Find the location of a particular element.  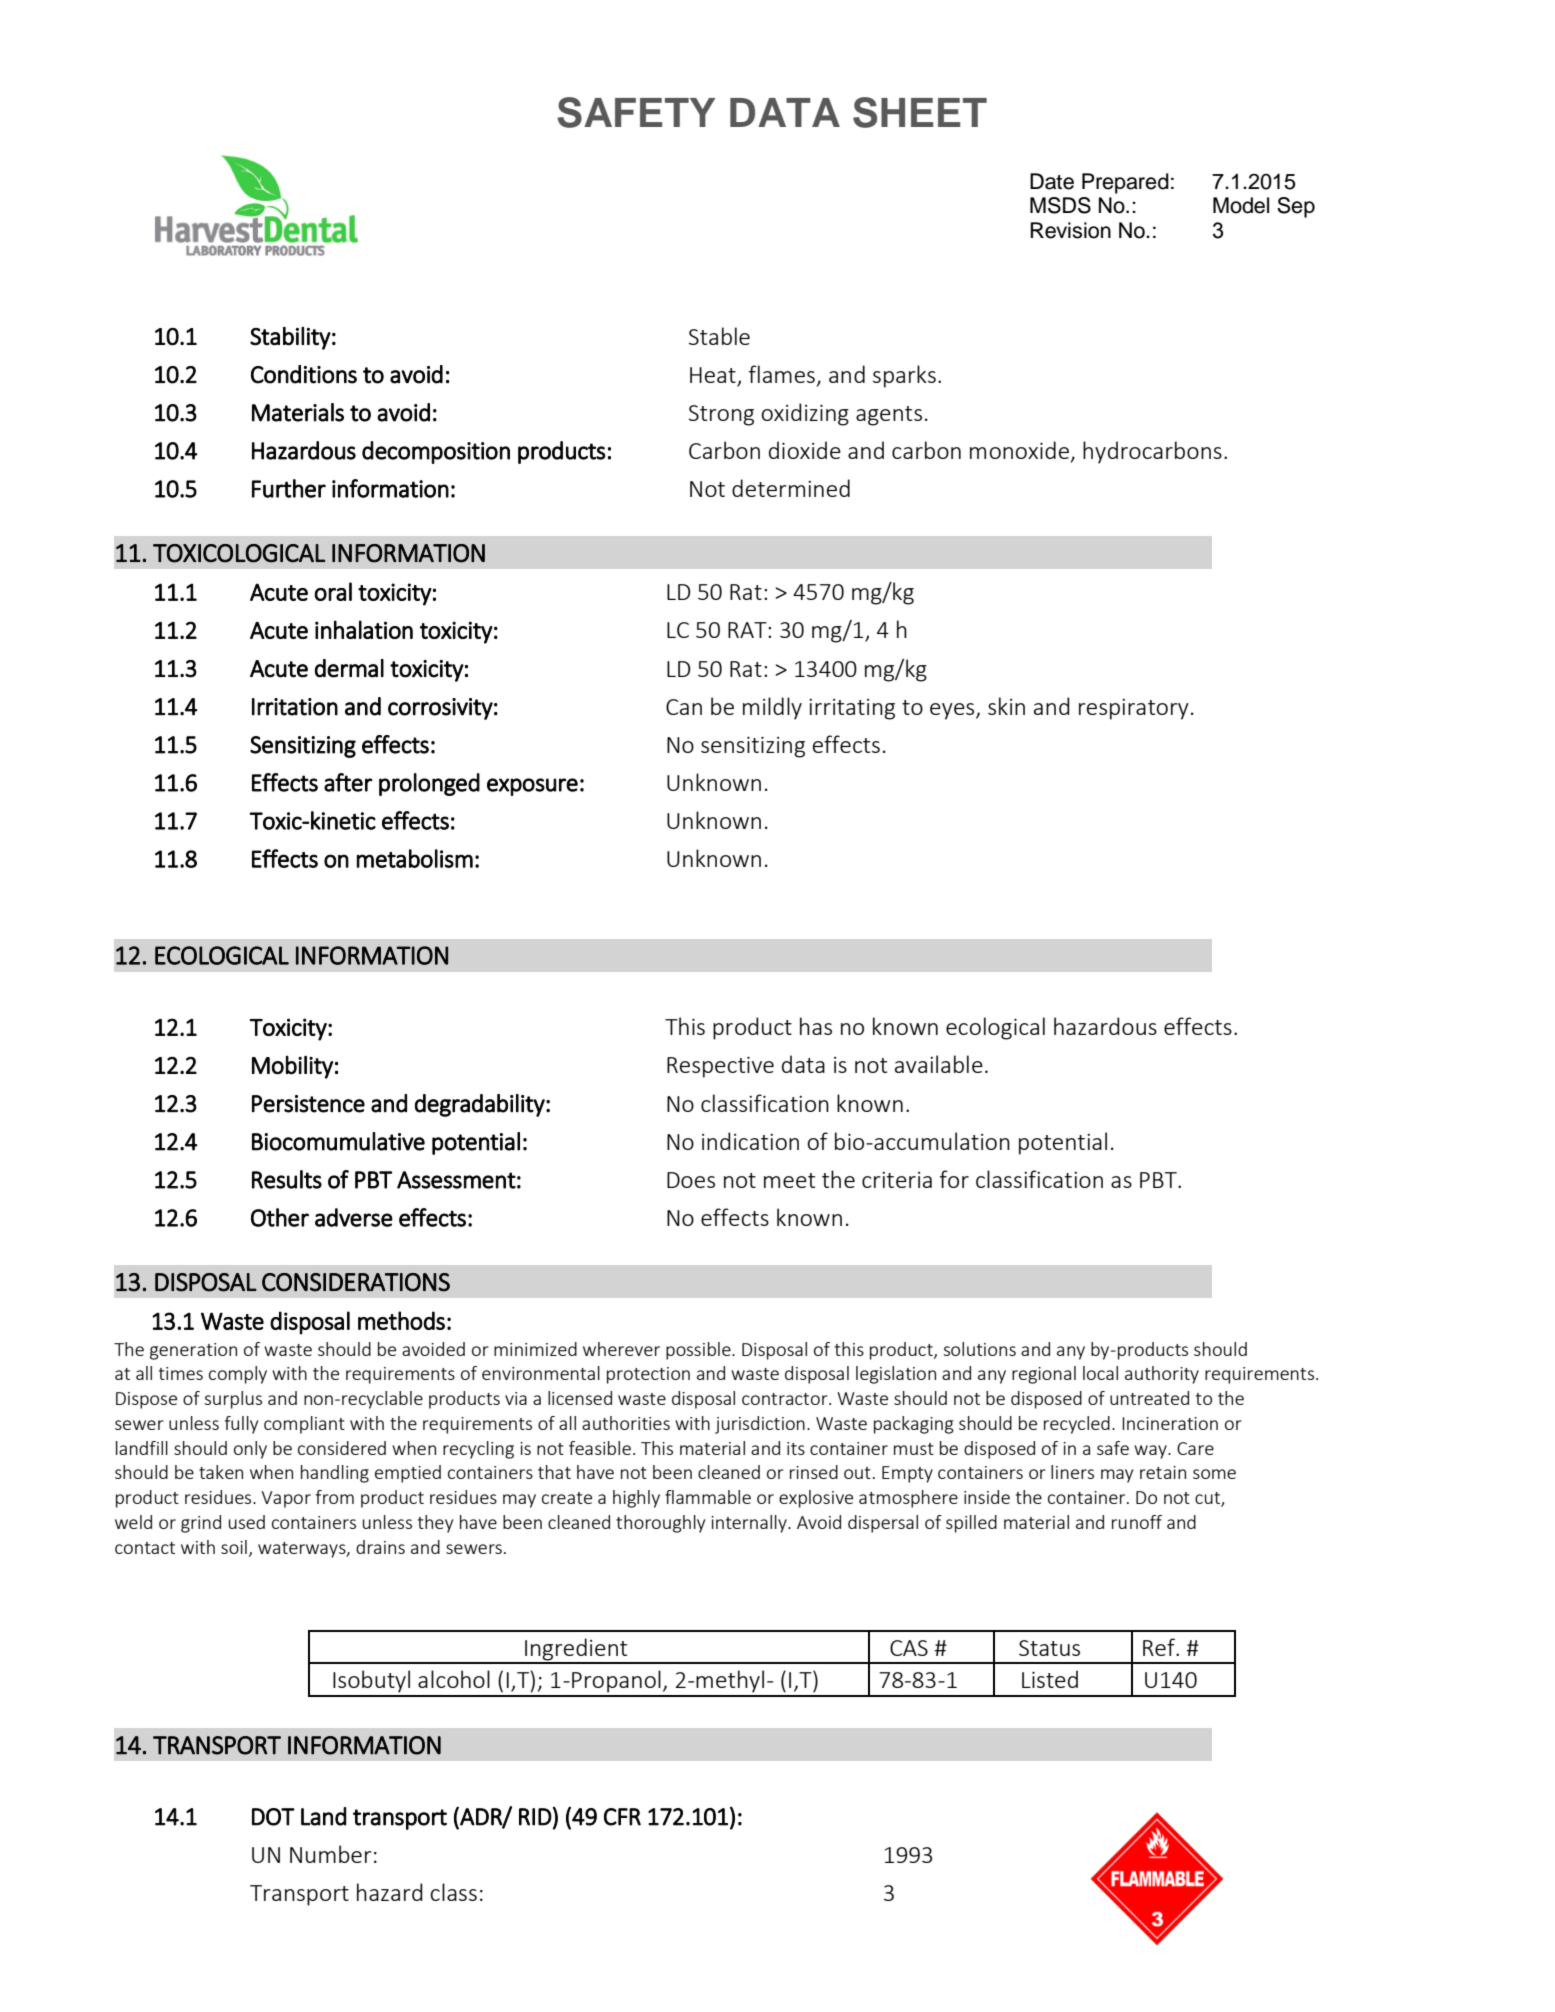

Can is located at coordinates (684, 707).
